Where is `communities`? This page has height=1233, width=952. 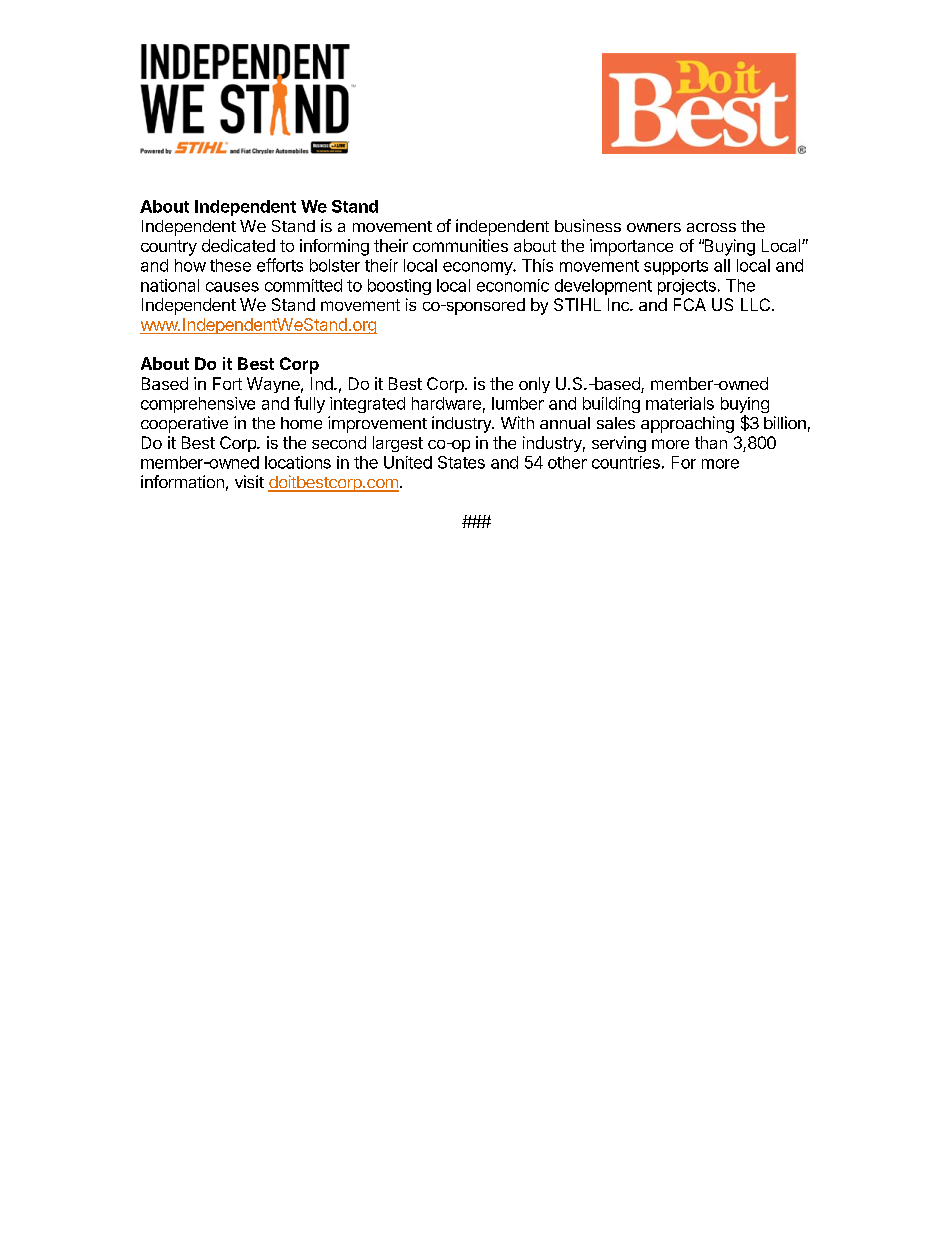 communities is located at coordinates (460, 245).
